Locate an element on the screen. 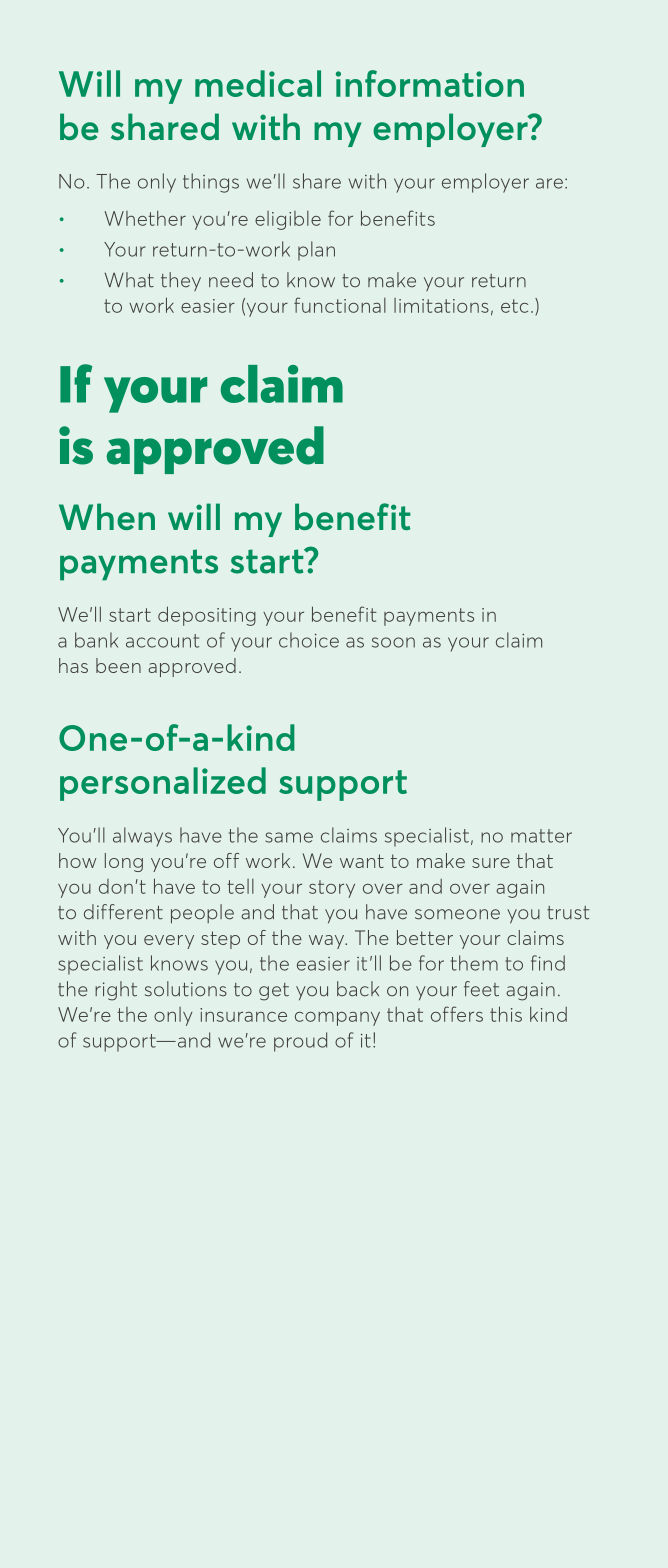 The height and width of the screenshot is (1568, 668). been is located at coordinates (118, 665).
